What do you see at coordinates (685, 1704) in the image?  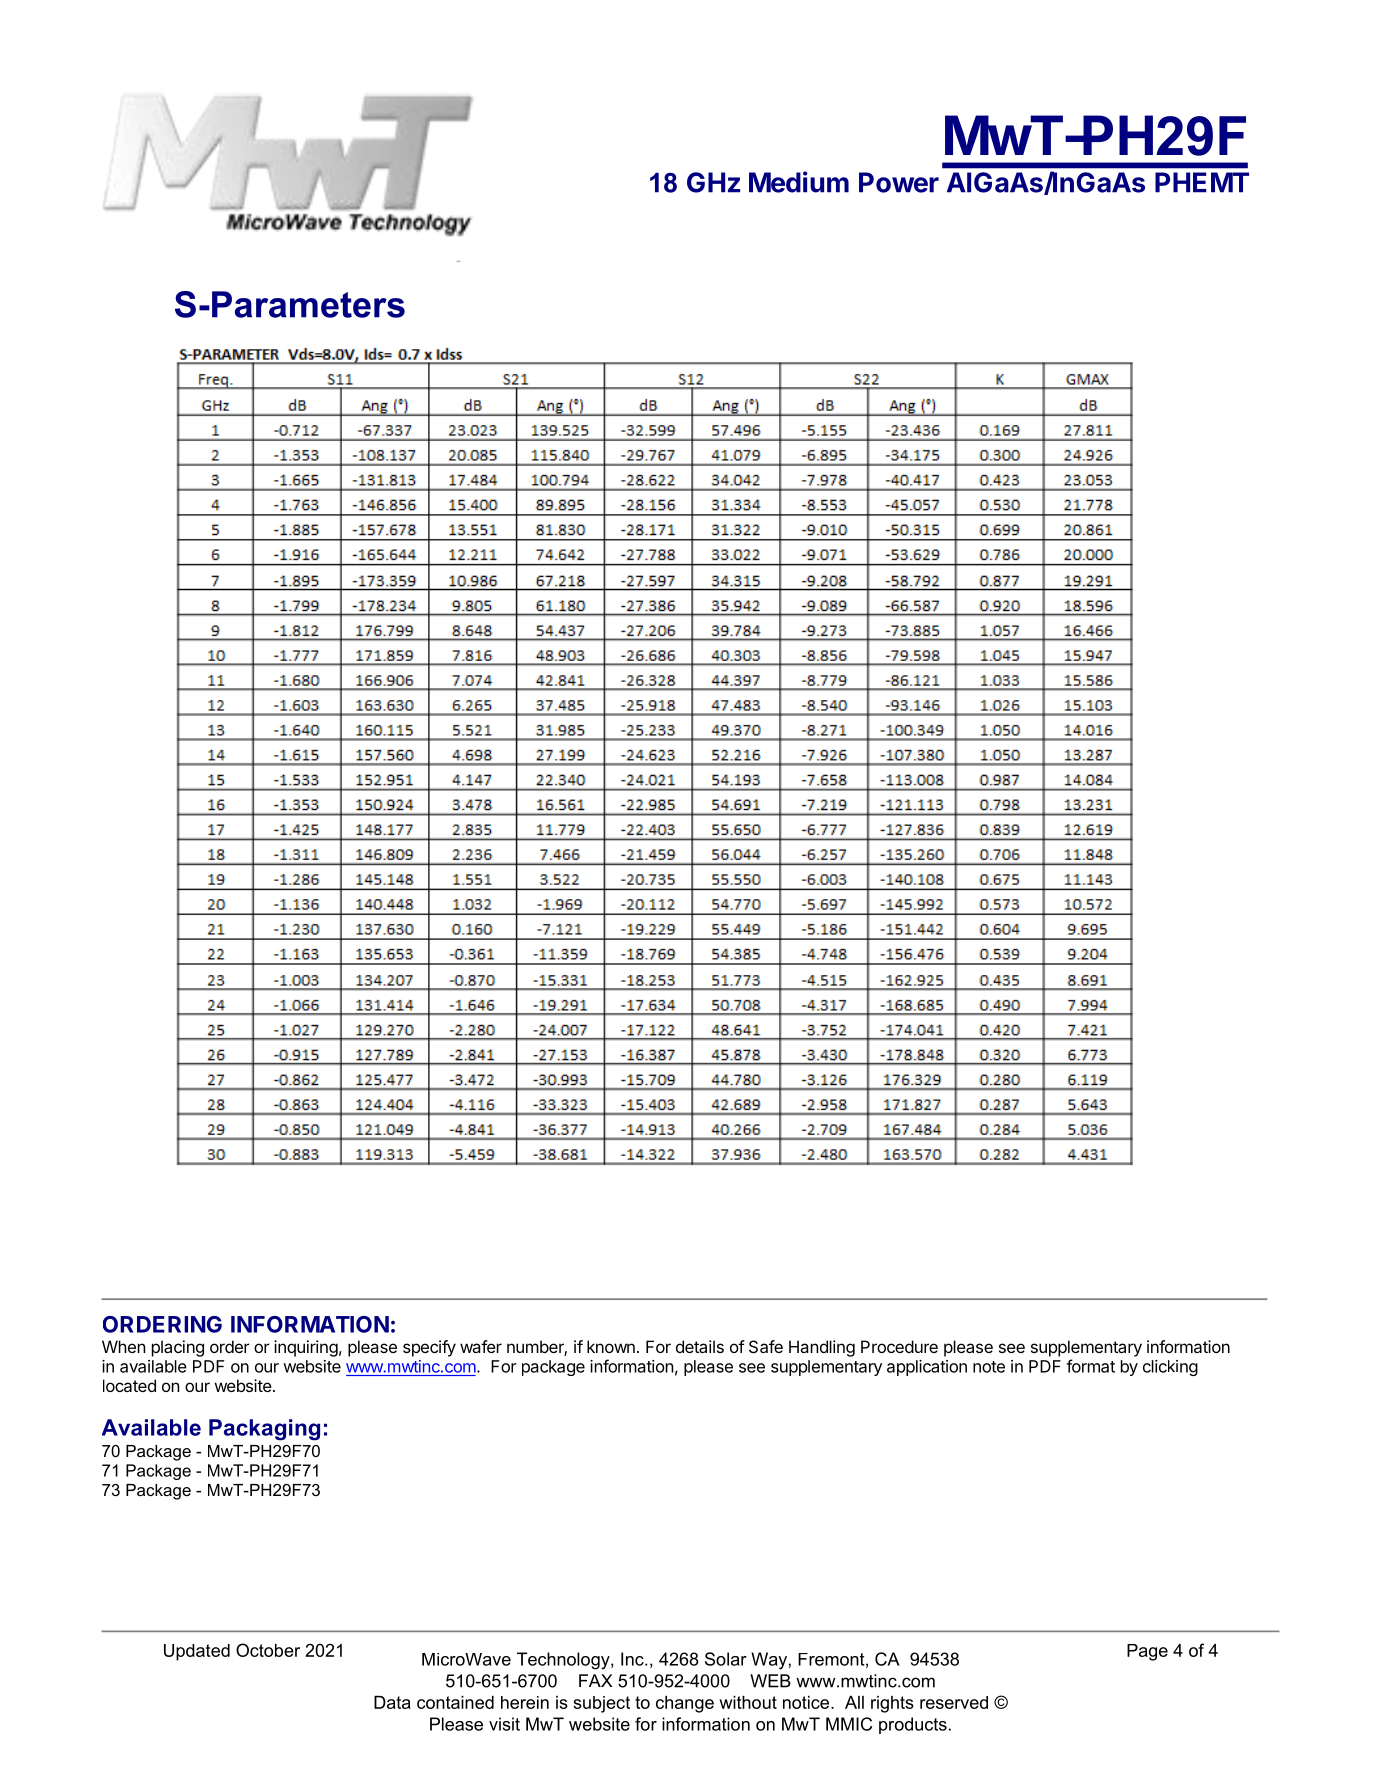 I see `change` at bounding box center [685, 1704].
